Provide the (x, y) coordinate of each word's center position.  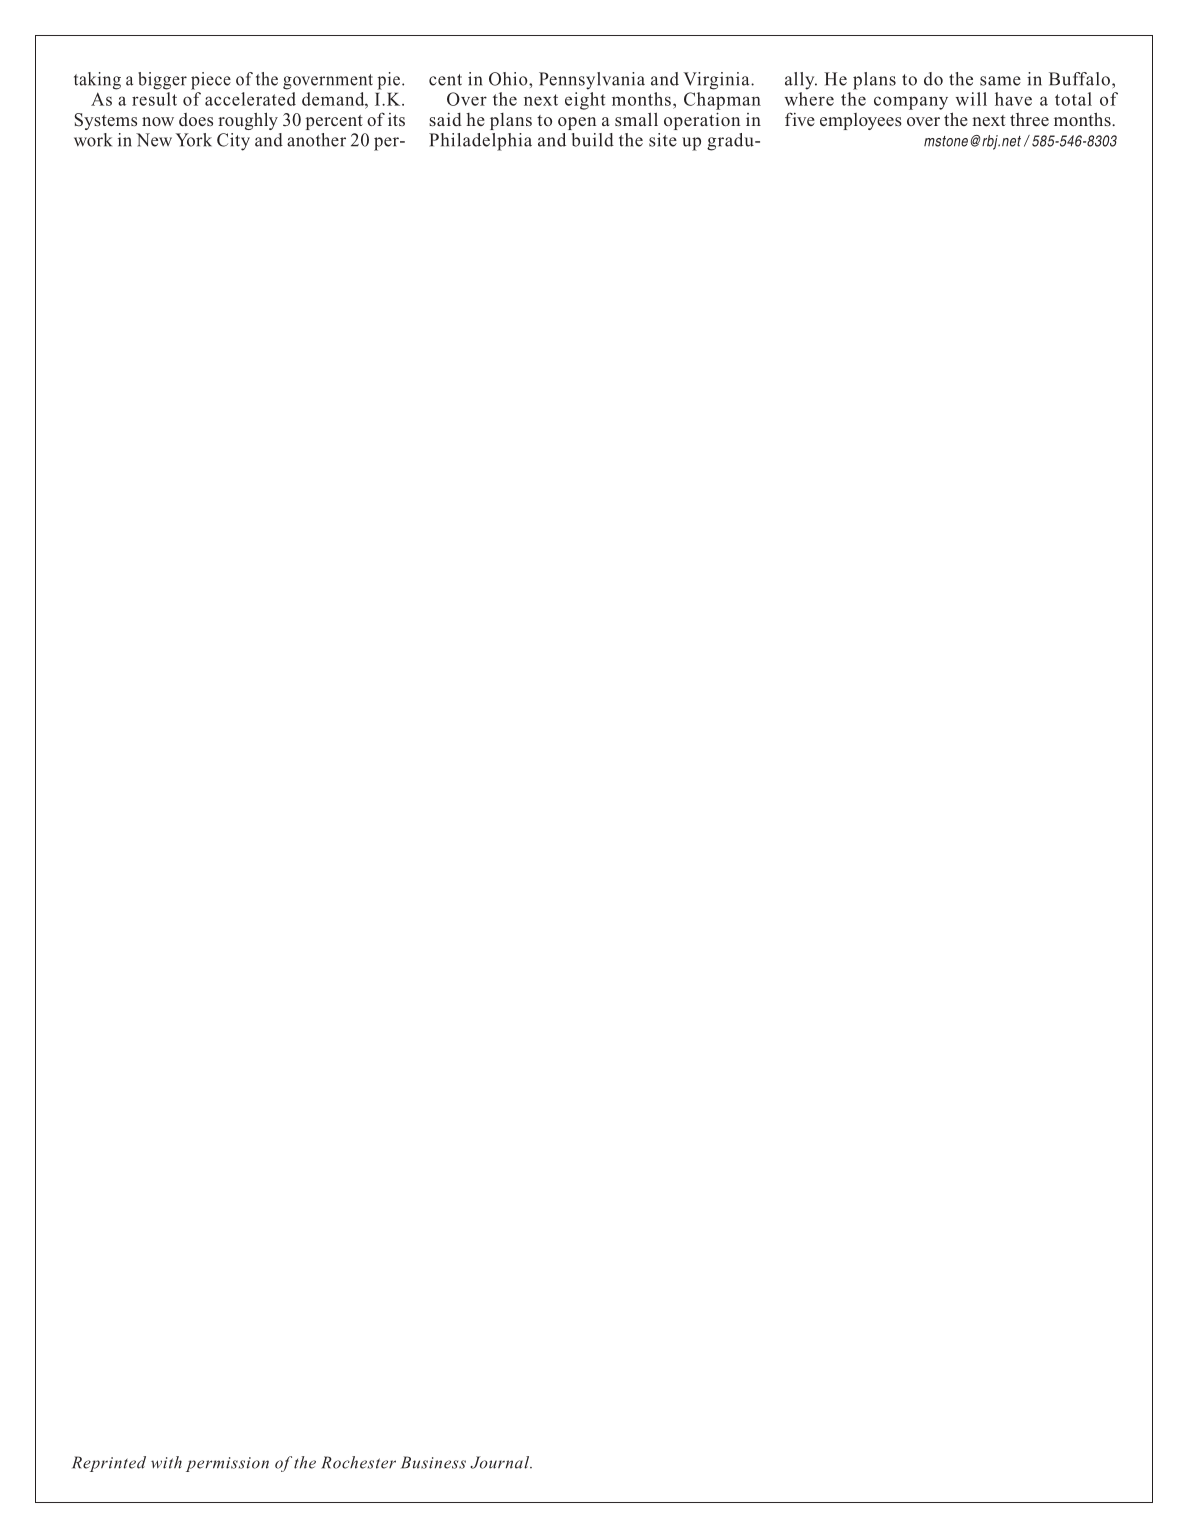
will (971, 99)
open (577, 123)
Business (433, 1462)
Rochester (358, 1462)
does (196, 120)
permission (227, 1464)
